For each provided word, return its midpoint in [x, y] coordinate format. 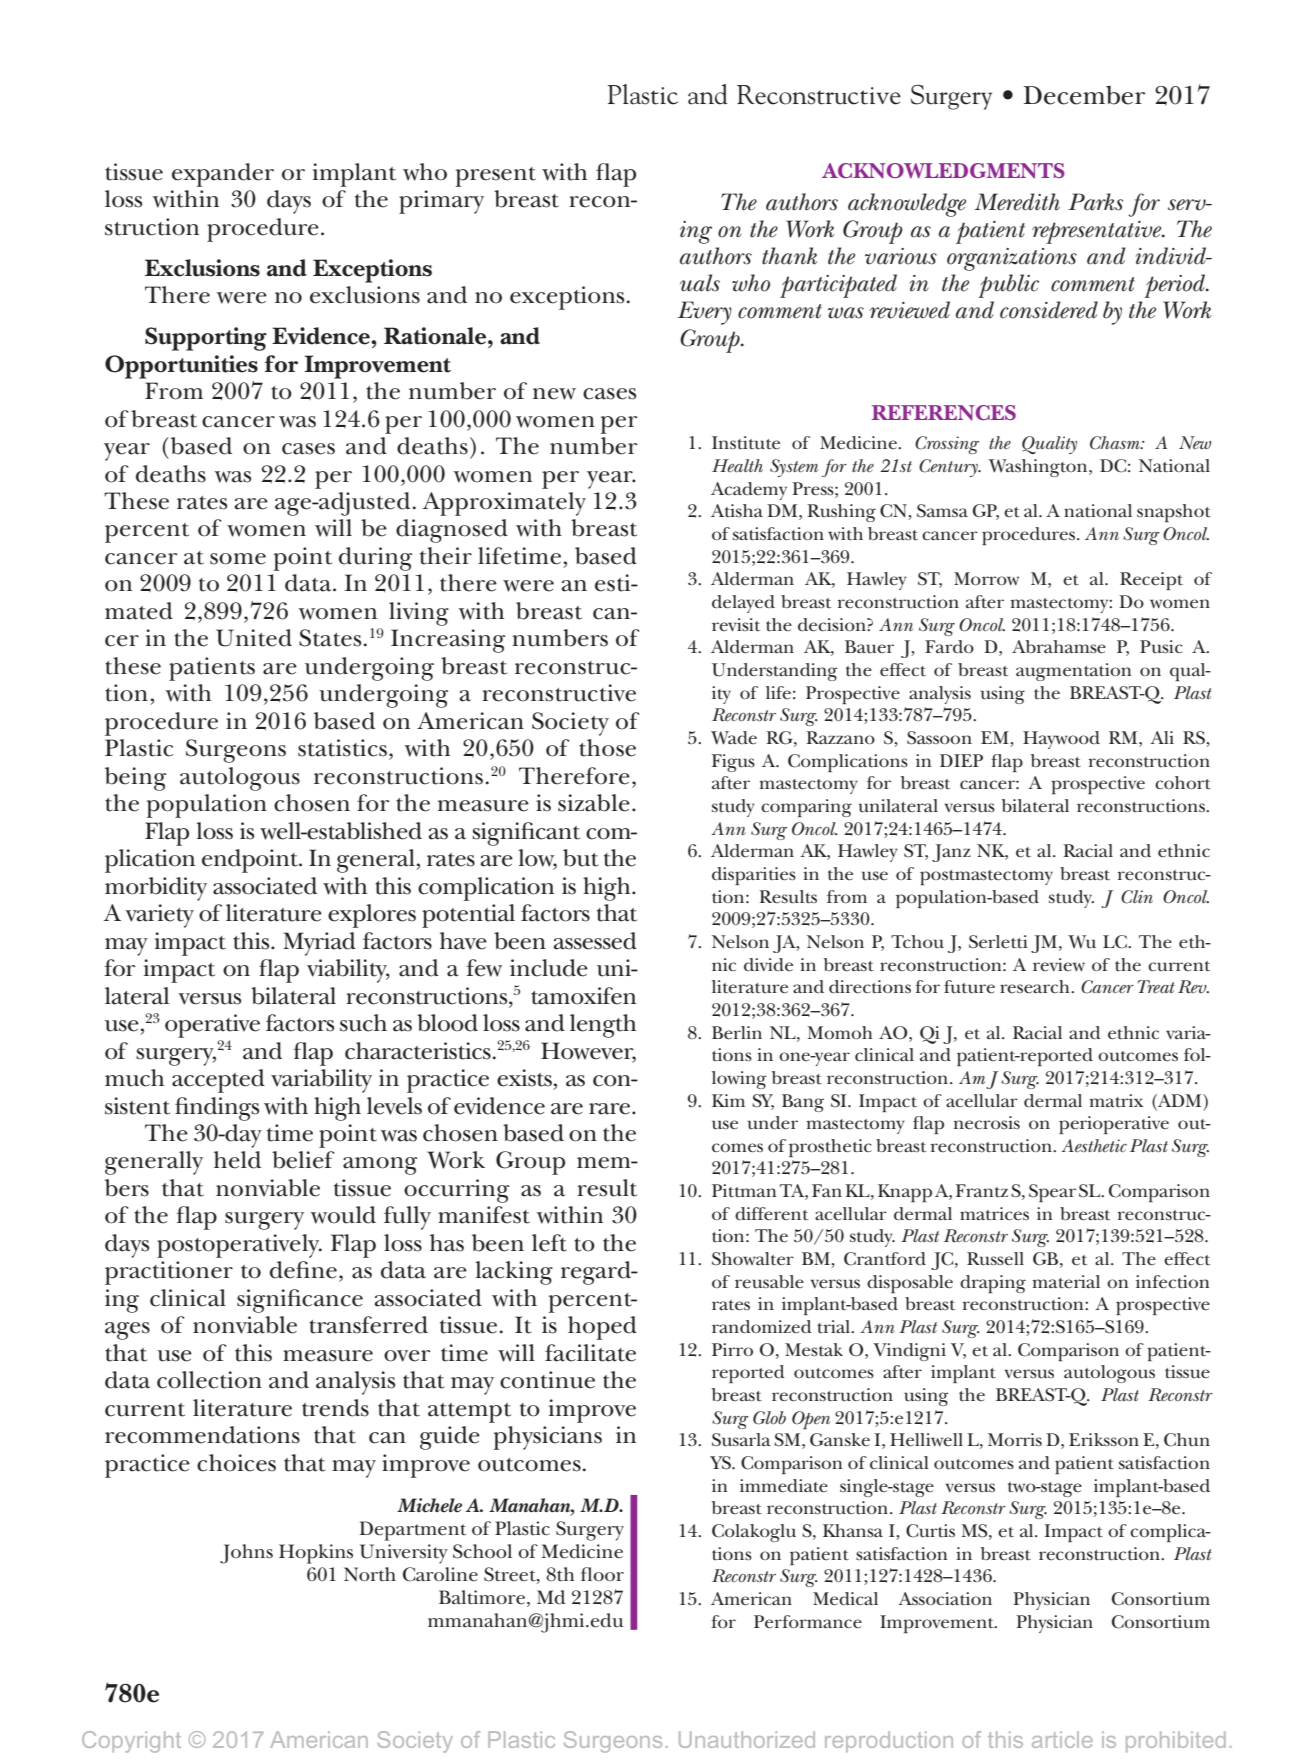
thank [789, 256]
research [1036, 987]
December [1084, 95]
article [1062, 1739]
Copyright [131, 1742]
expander [223, 175]
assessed [595, 941]
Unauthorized [747, 1739]
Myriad [319, 944]
